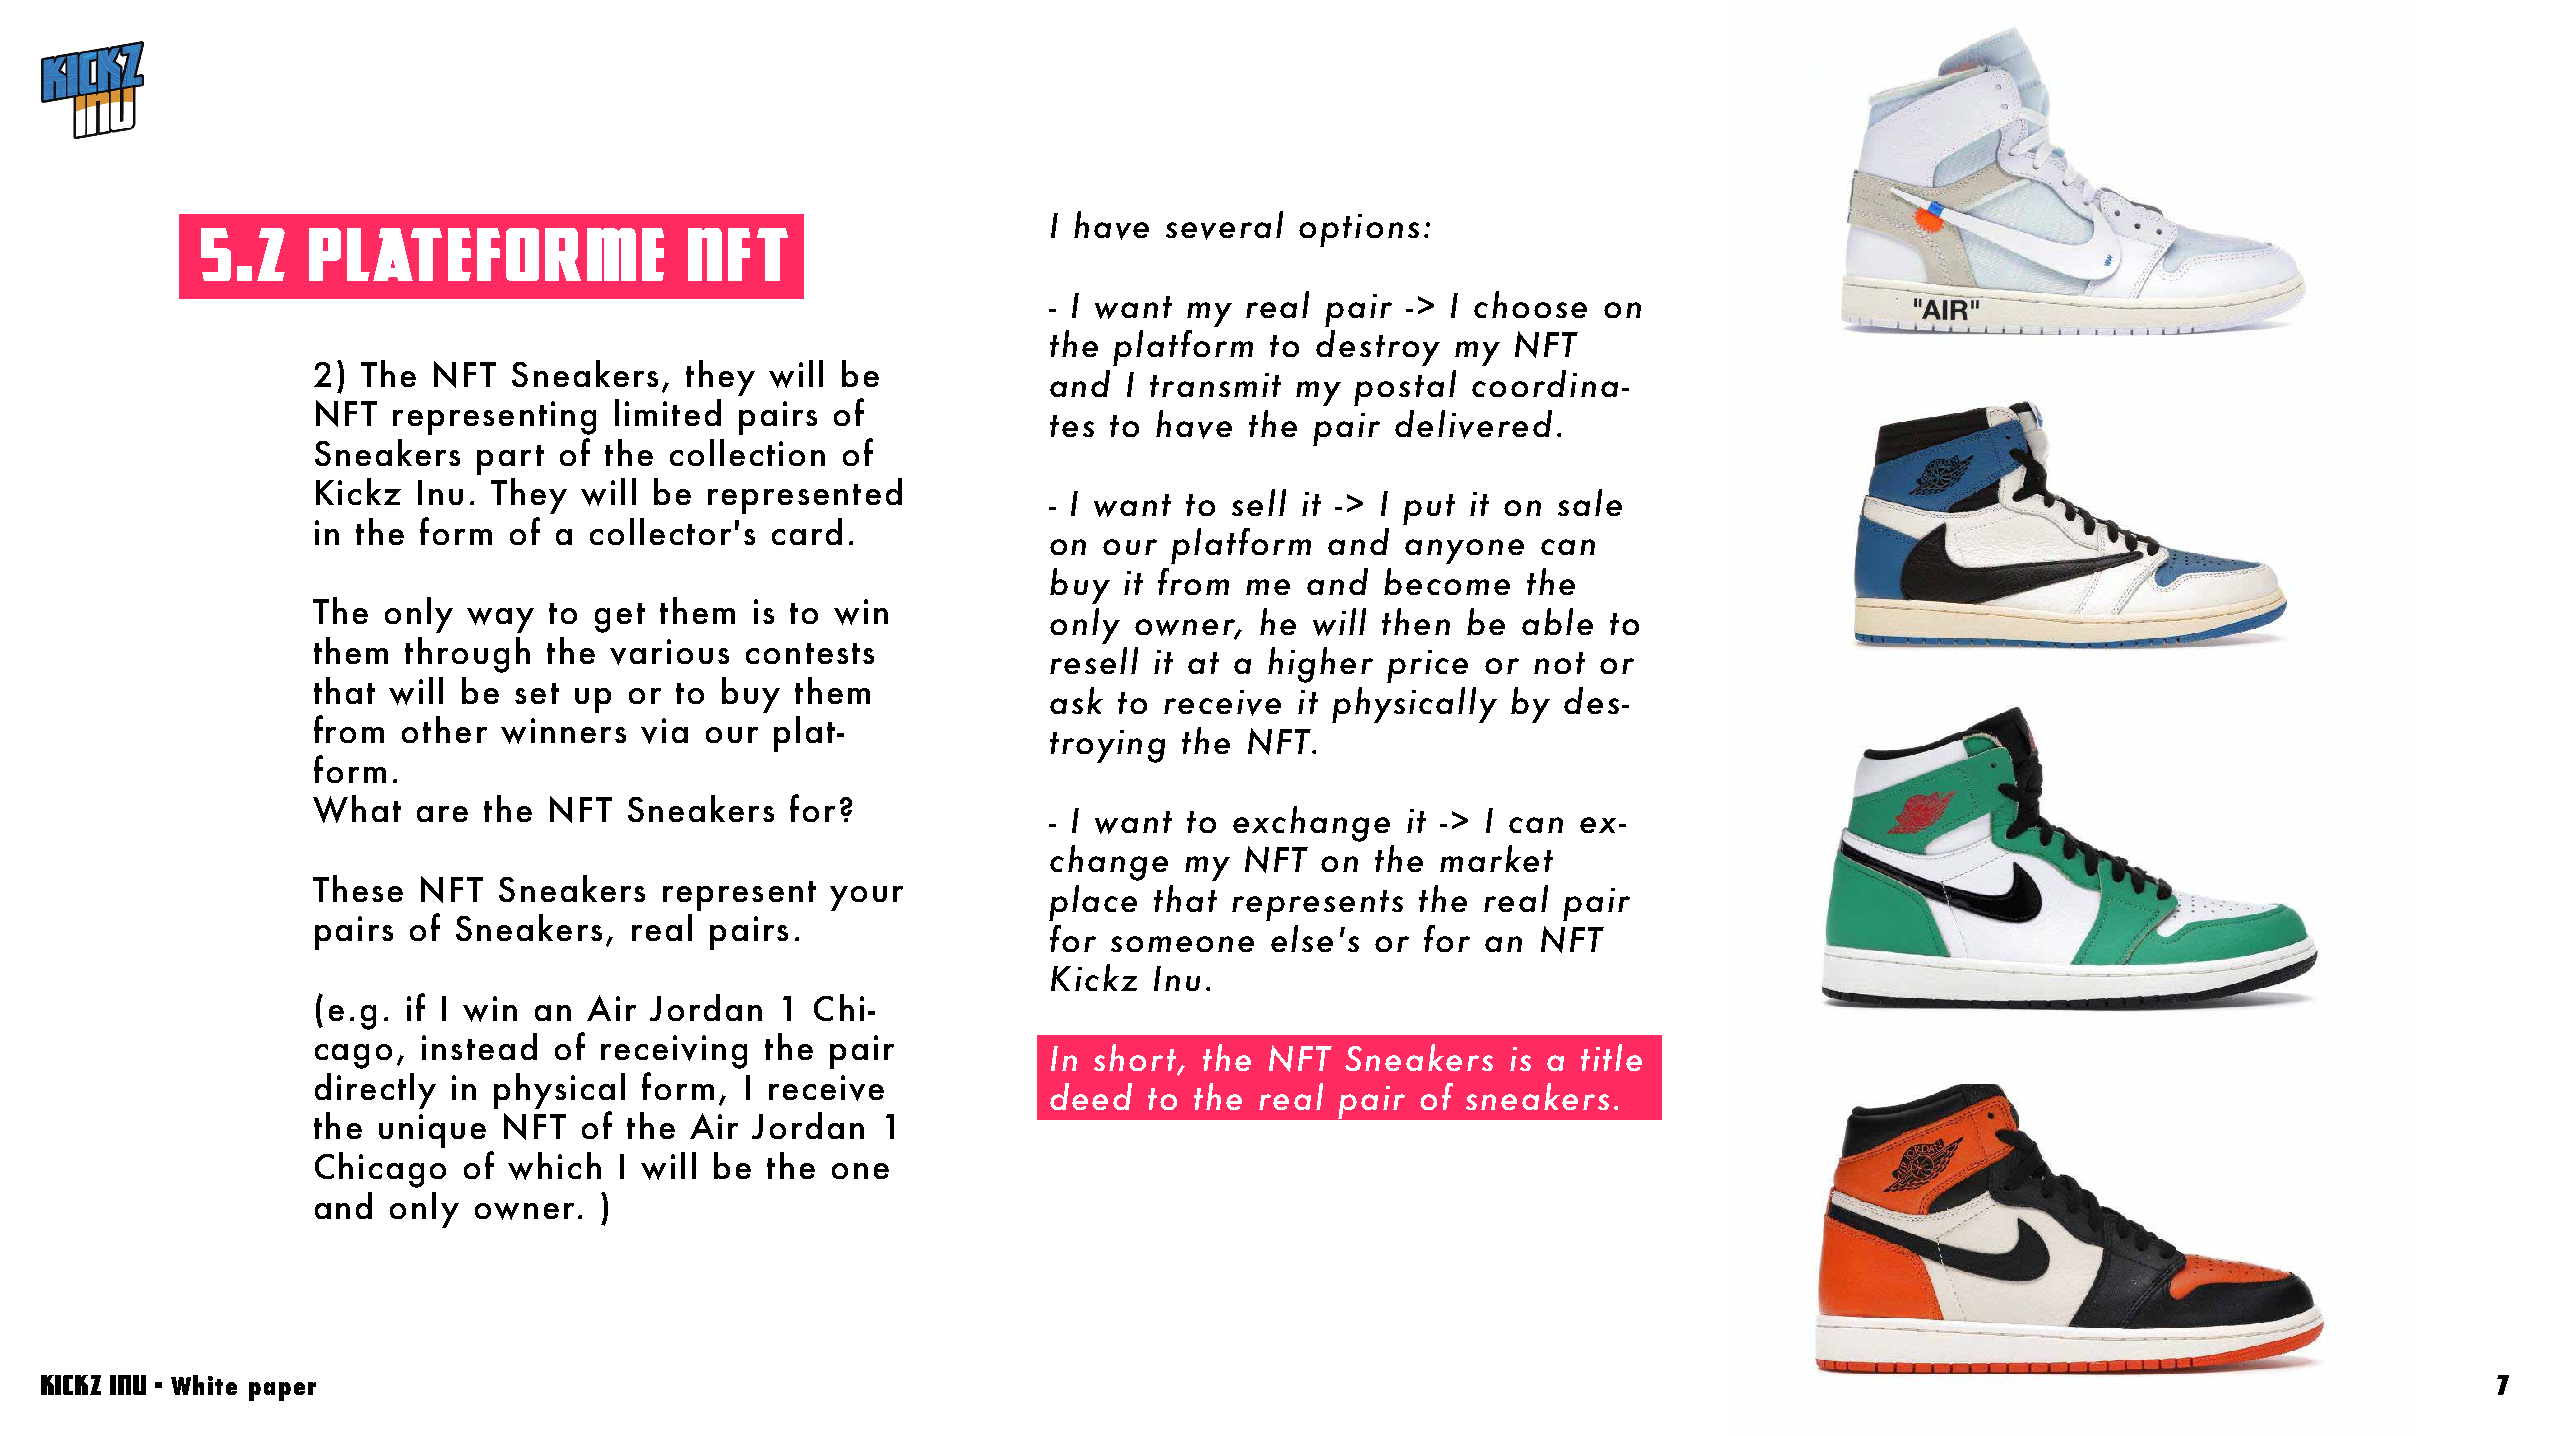 The width and height of the image is (2552, 1436). Describe the element at coordinates (1359, 230) in the image. I see `options` at that location.
